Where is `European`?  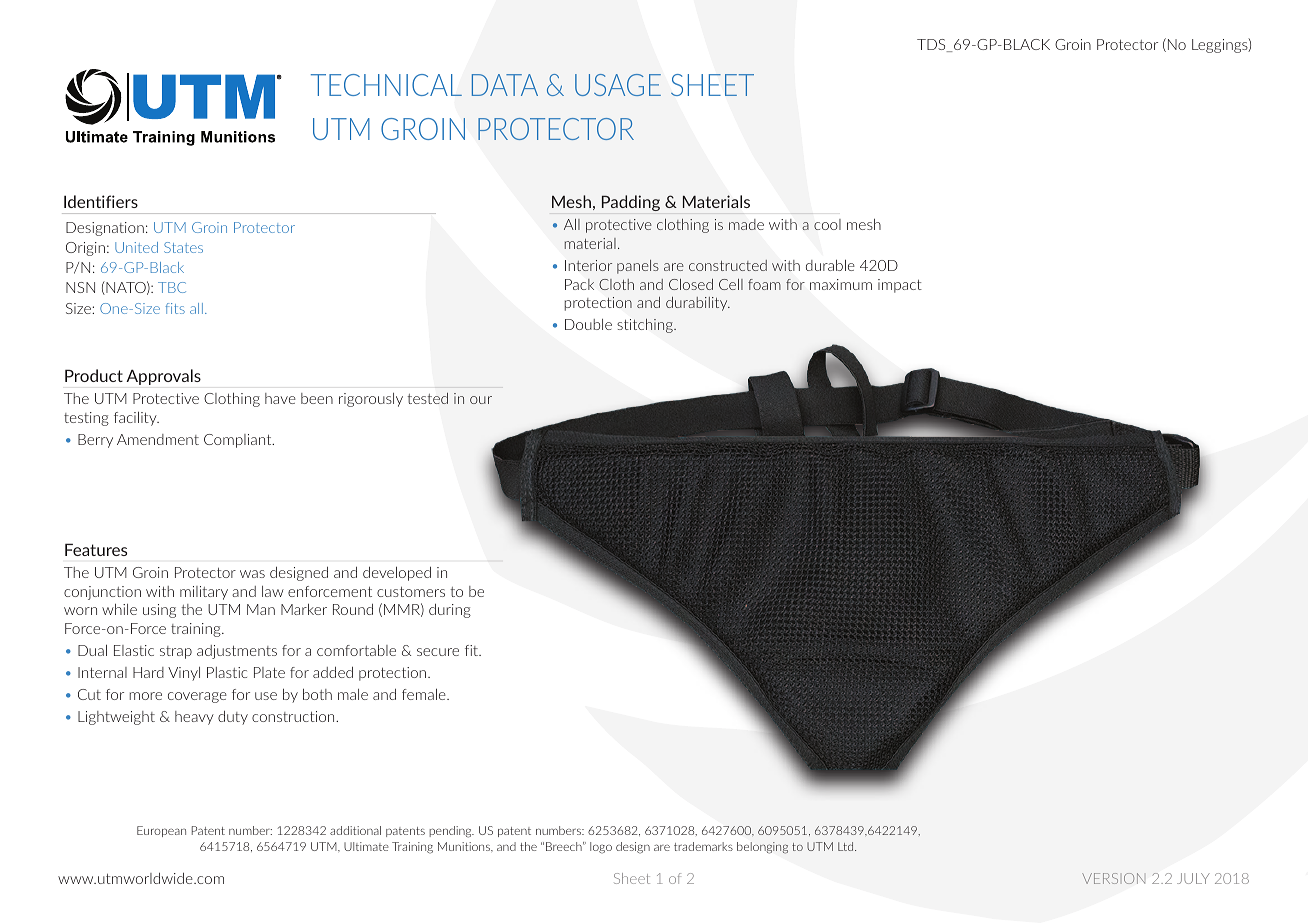
European is located at coordinates (161, 831).
